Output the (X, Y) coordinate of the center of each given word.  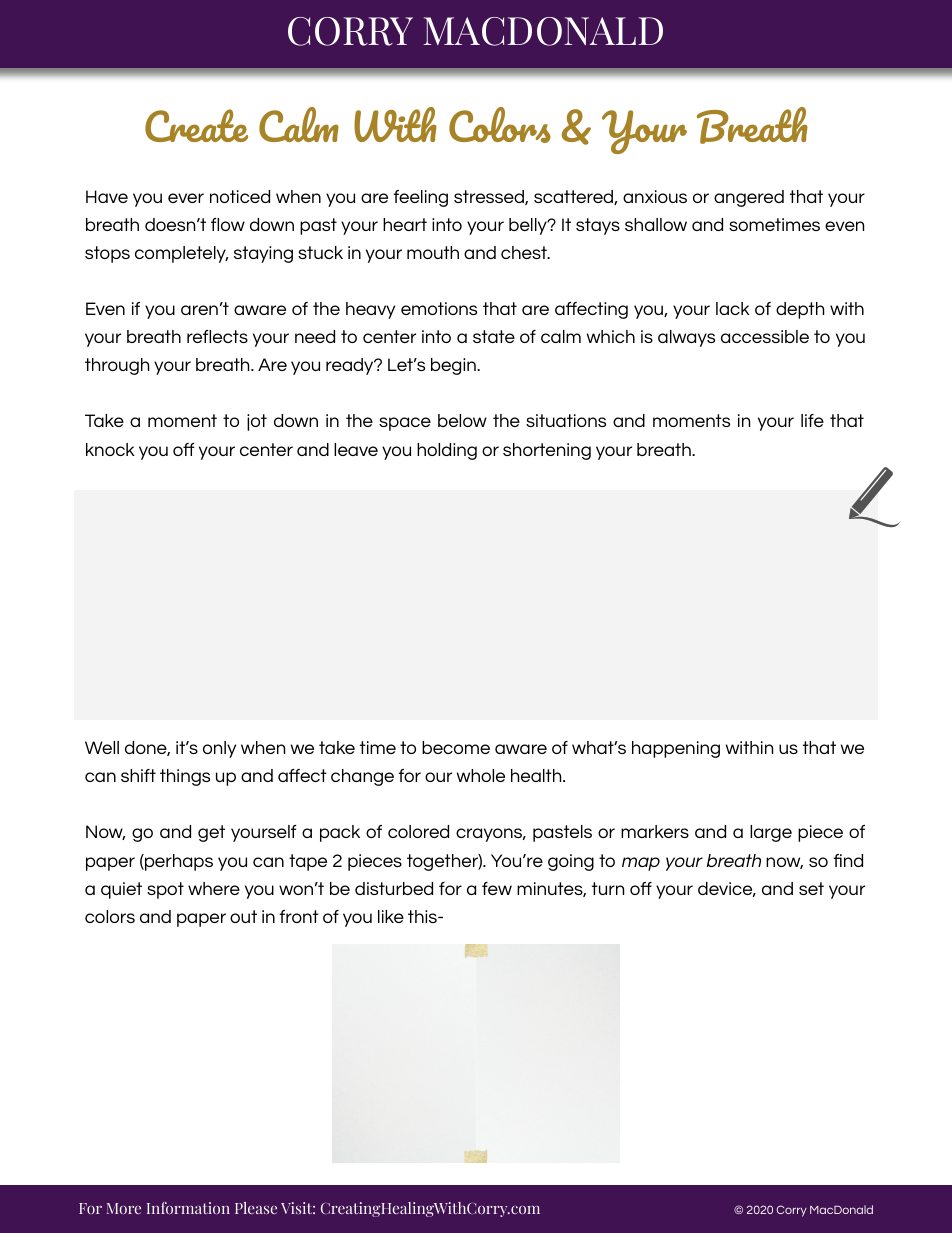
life (812, 420)
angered (749, 198)
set (811, 888)
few (497, 888)
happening (676, 749)
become (456, 747)
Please (256, 1208)
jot (257, 422)
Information (188, 1208)
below (462, 420)
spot (165, 890)
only (219, 749)
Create (196, 125)
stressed (490, 197)
